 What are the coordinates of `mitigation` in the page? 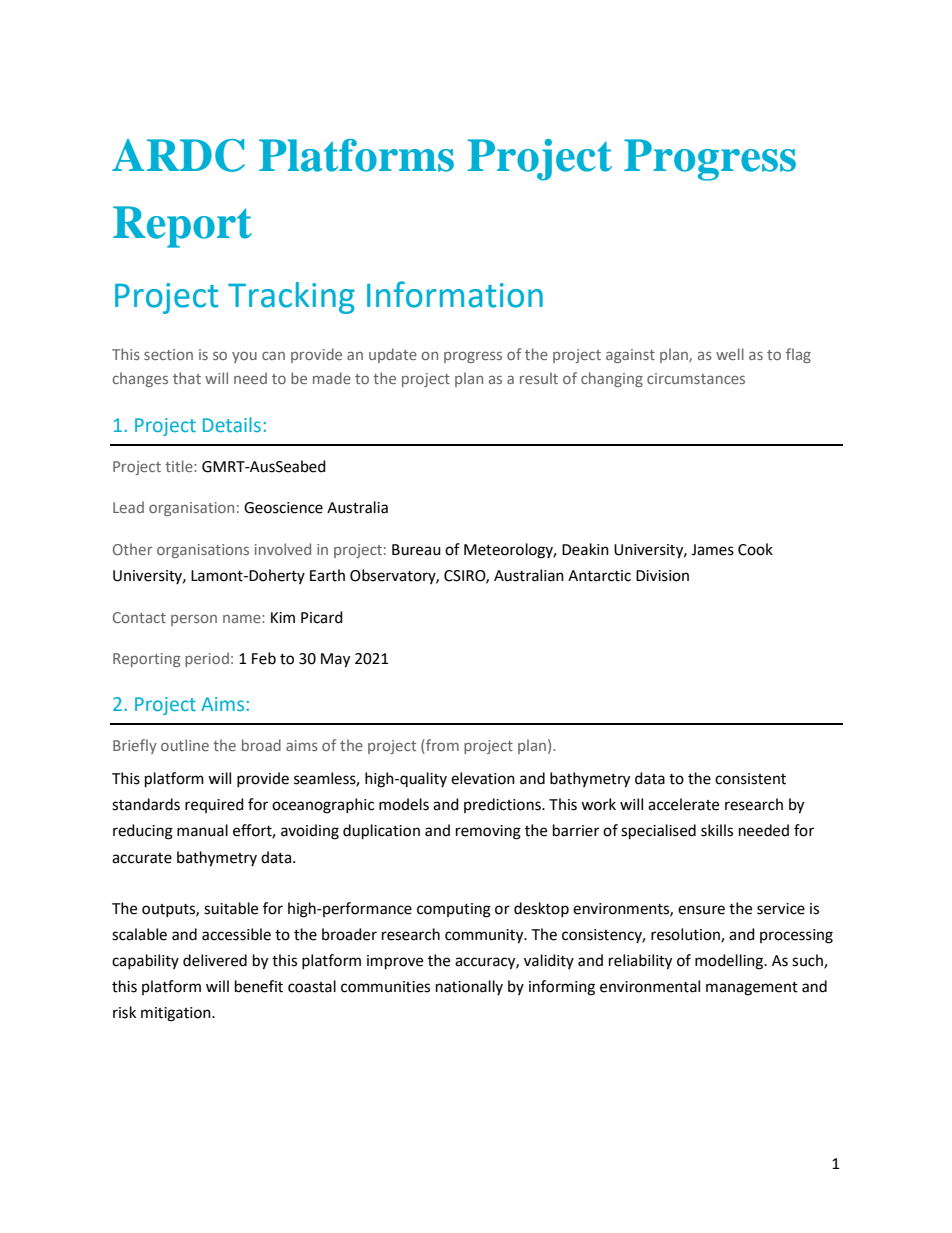 It's located at (177, 1014).
